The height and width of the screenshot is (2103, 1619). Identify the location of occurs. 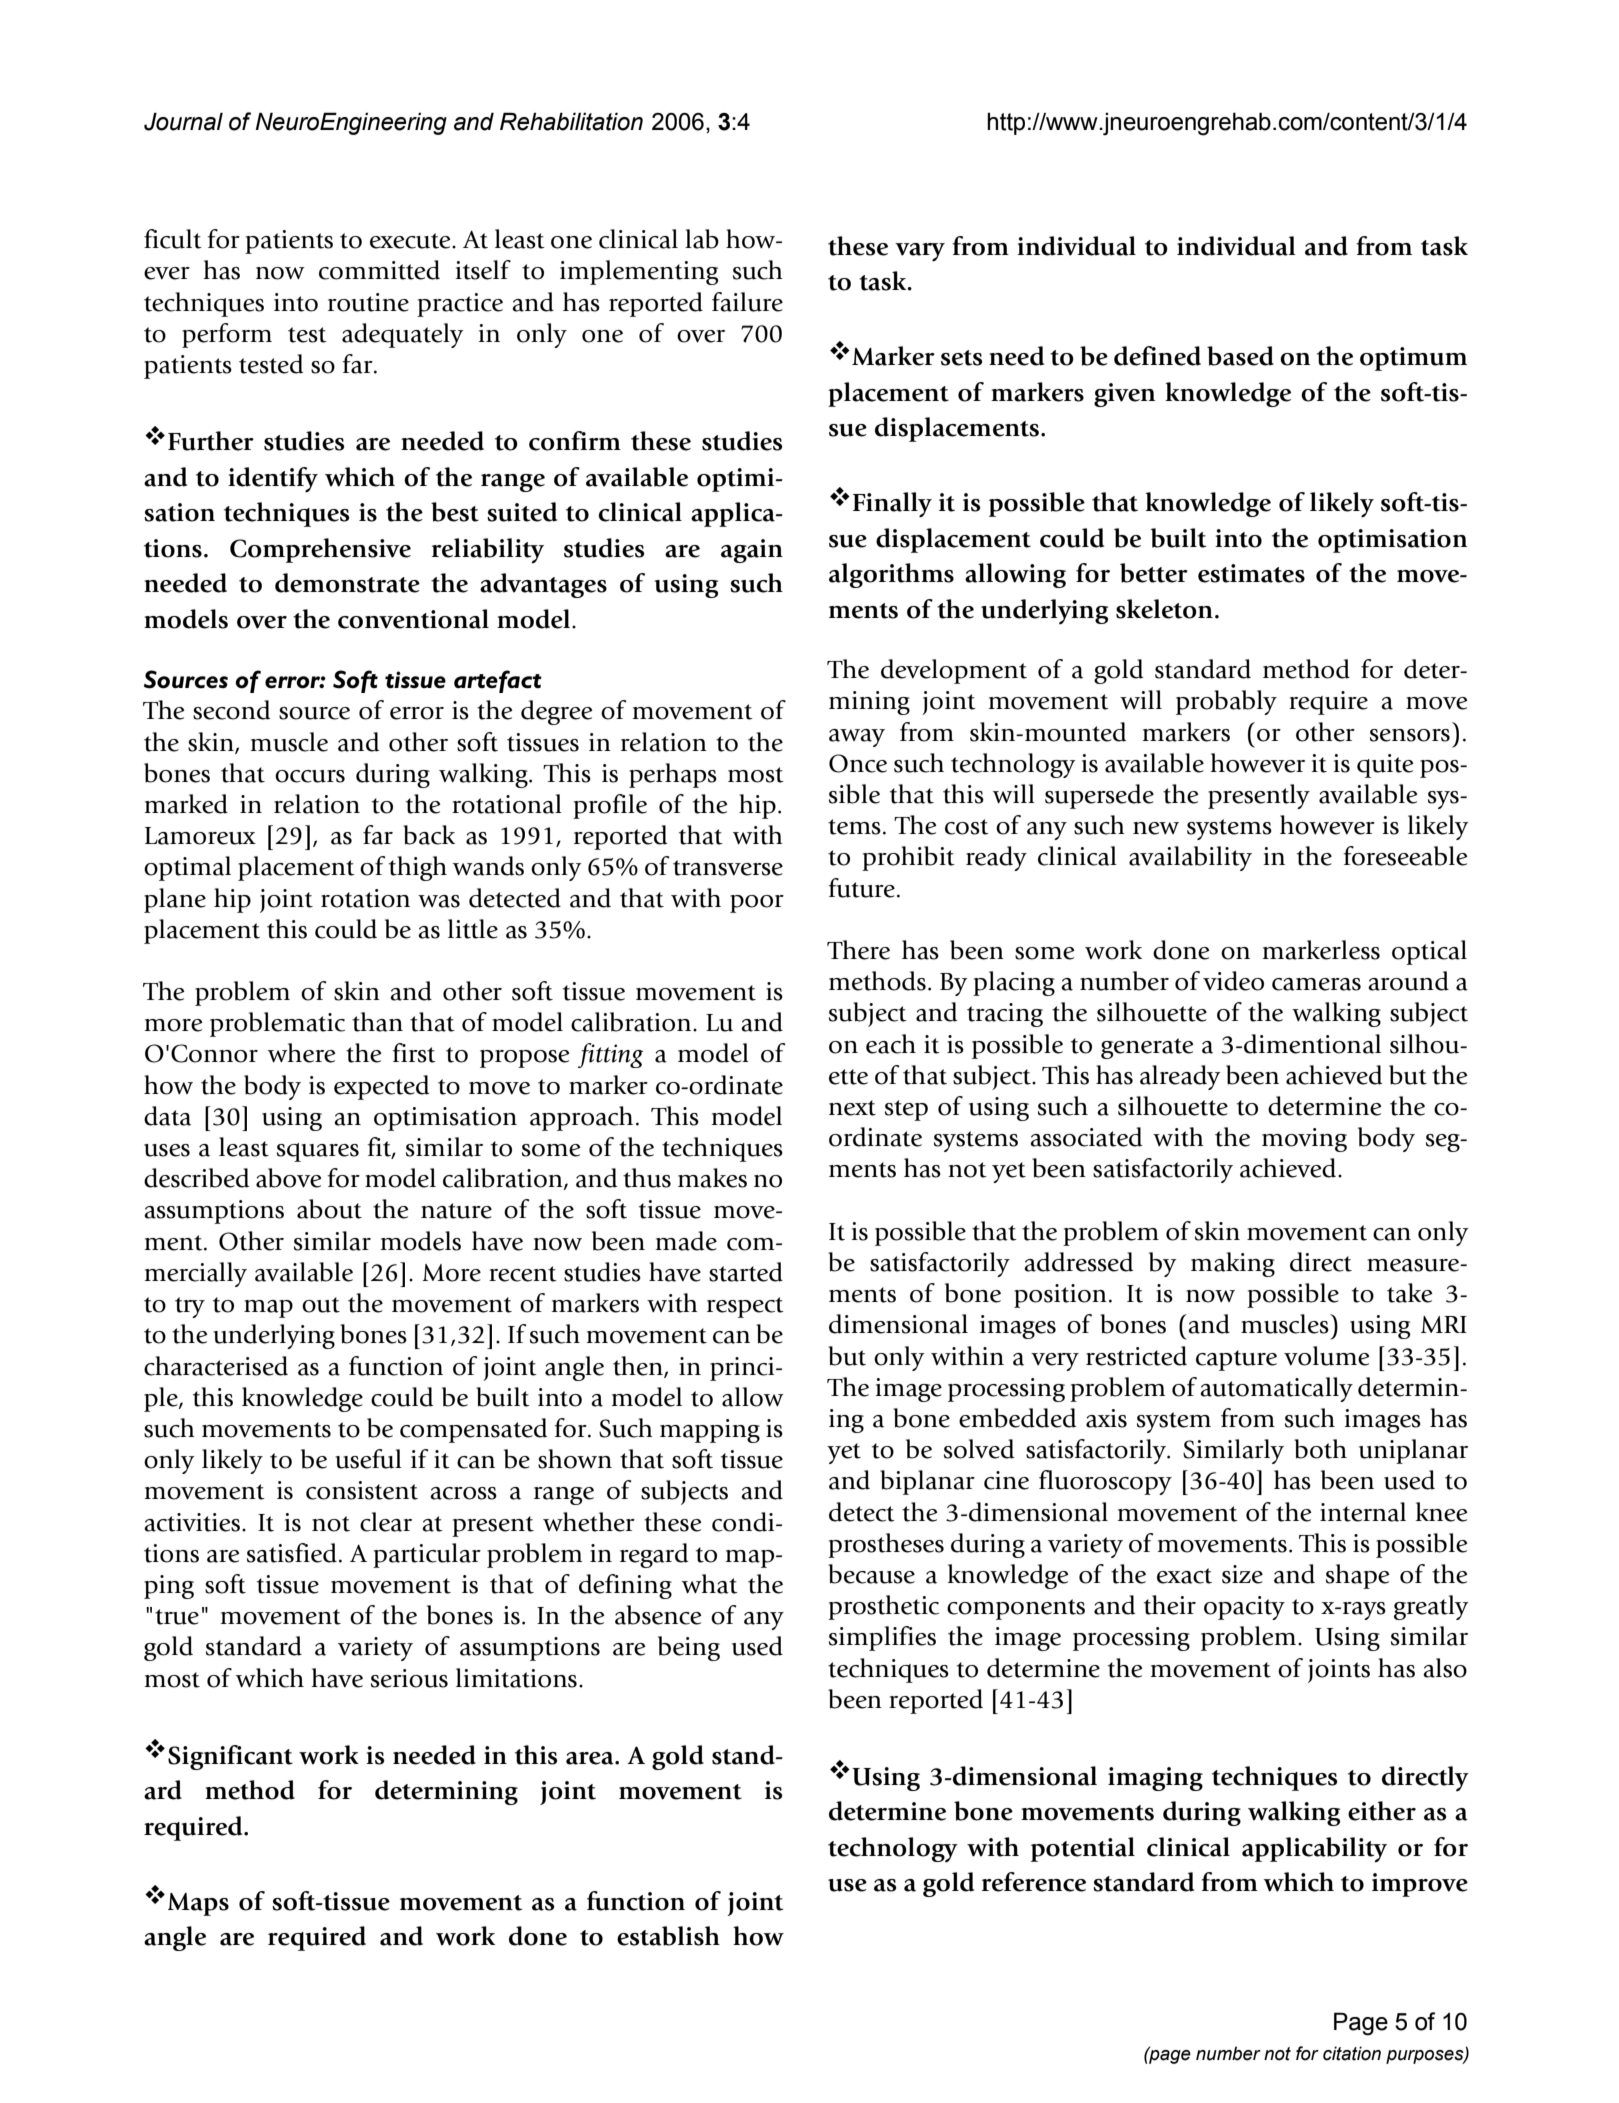
(310, 776).
